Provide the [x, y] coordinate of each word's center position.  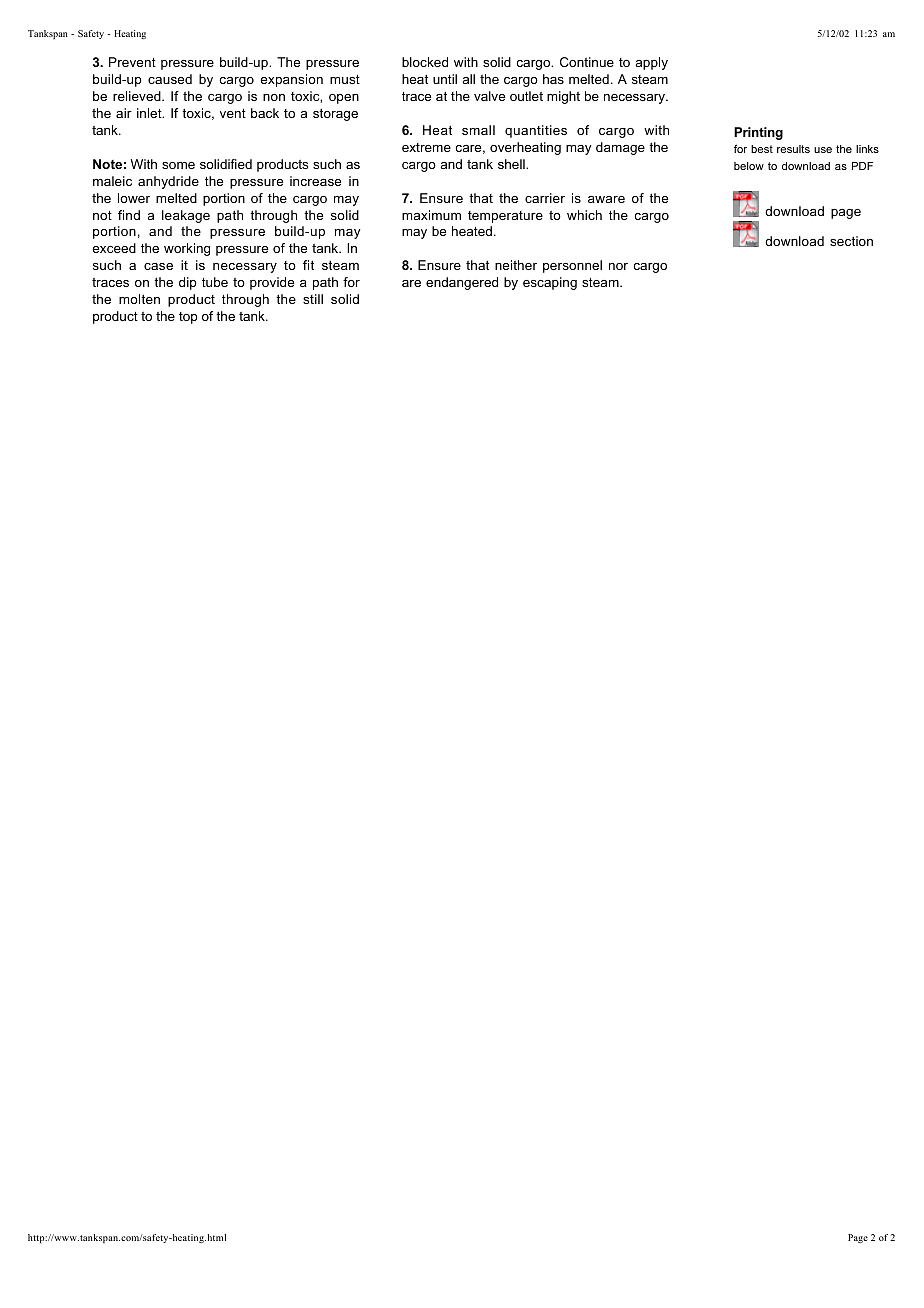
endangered [462, 283]
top [188, 318]
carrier [545, 198]
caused [170, 79]
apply [651, 63]
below [749, 166]
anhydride [168, 182]
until [445, 79]
